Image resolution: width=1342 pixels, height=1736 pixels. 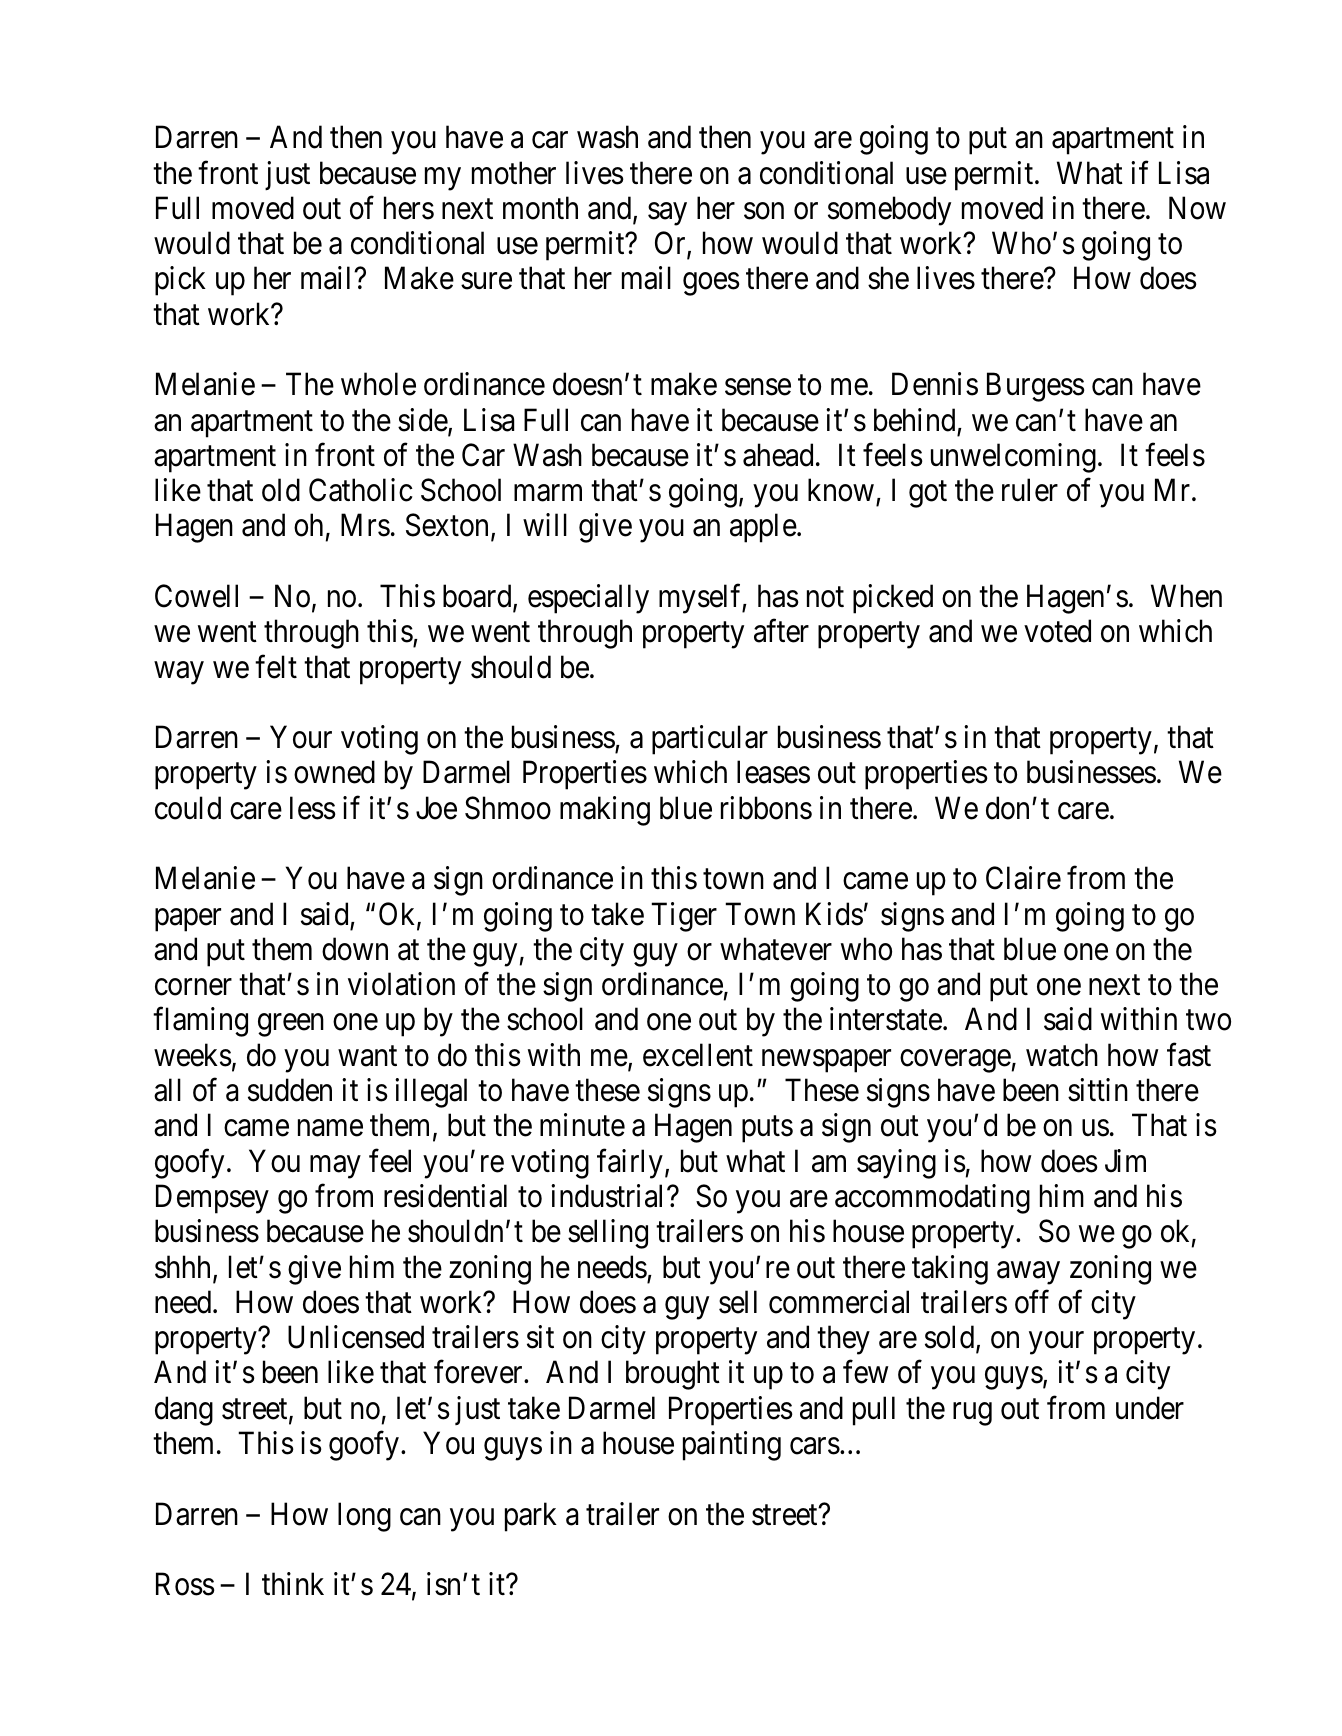 What do you see at coordinates (732, 1446) in the screenshot?
I see `painting` at bounding box center [732, 1446].
